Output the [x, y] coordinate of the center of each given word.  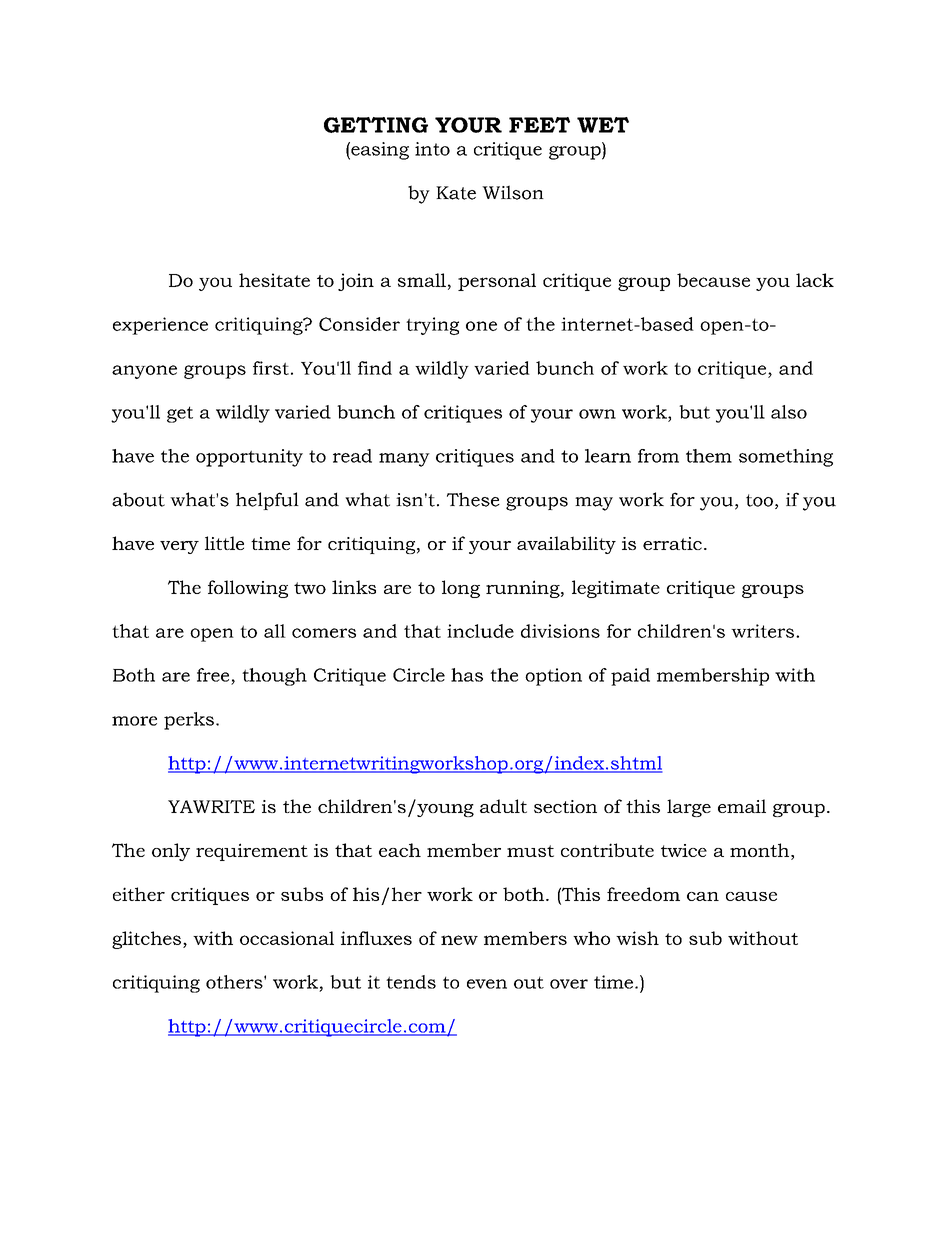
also [789, 412]
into [432, 149]
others [235, 982]
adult [503, 806]
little [224, 543]
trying [432, 326]
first [271, 368]
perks [189, 721]
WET [603, 125]
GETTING [376, 125]
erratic [672, 543]
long [461, 589]
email [742, 806]
